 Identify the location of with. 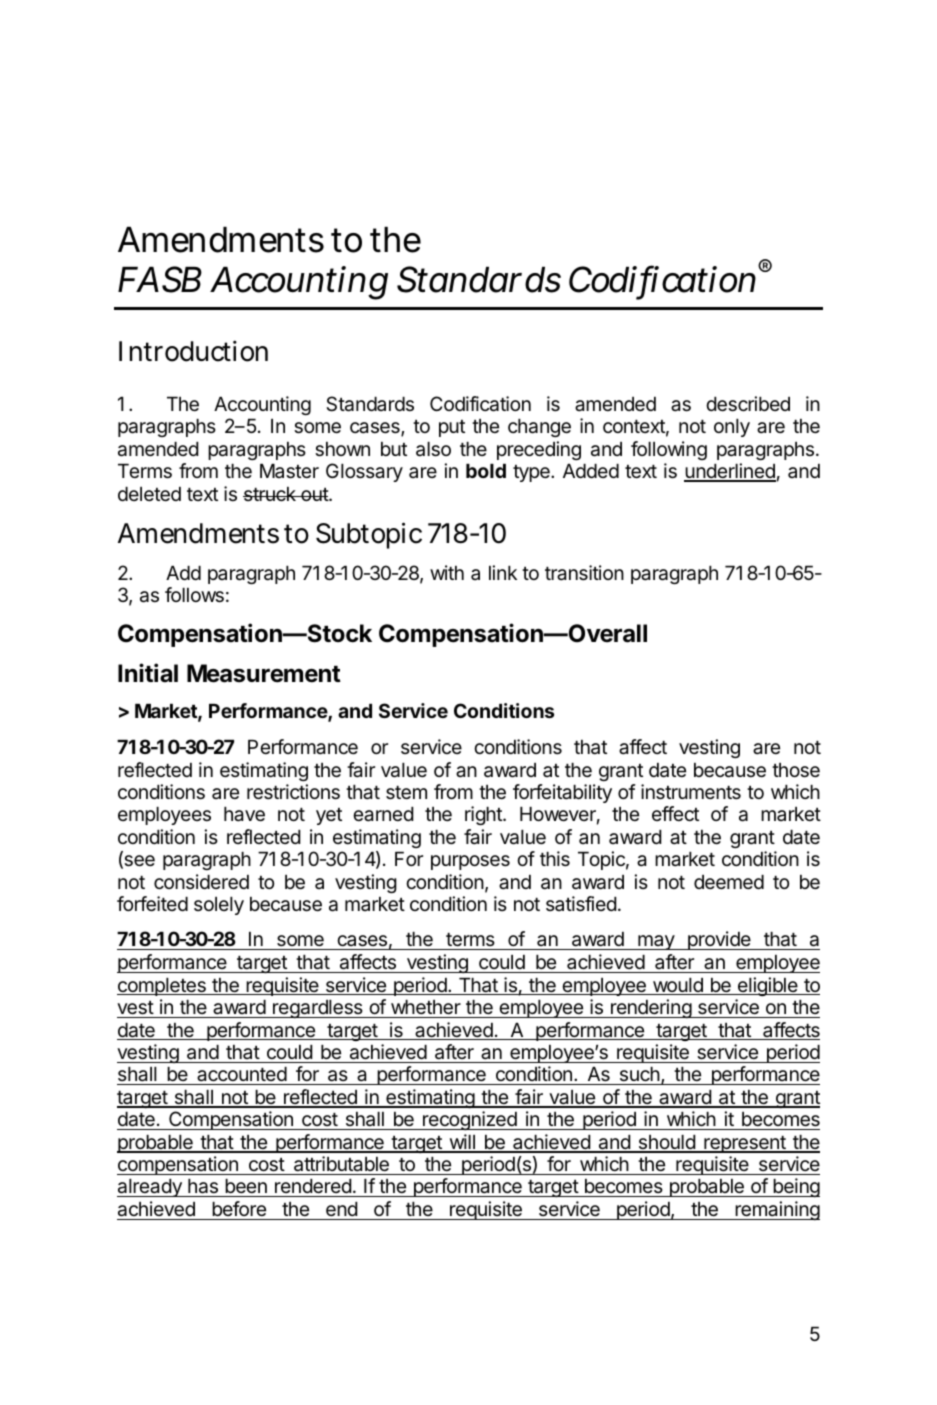
(447, 572).
